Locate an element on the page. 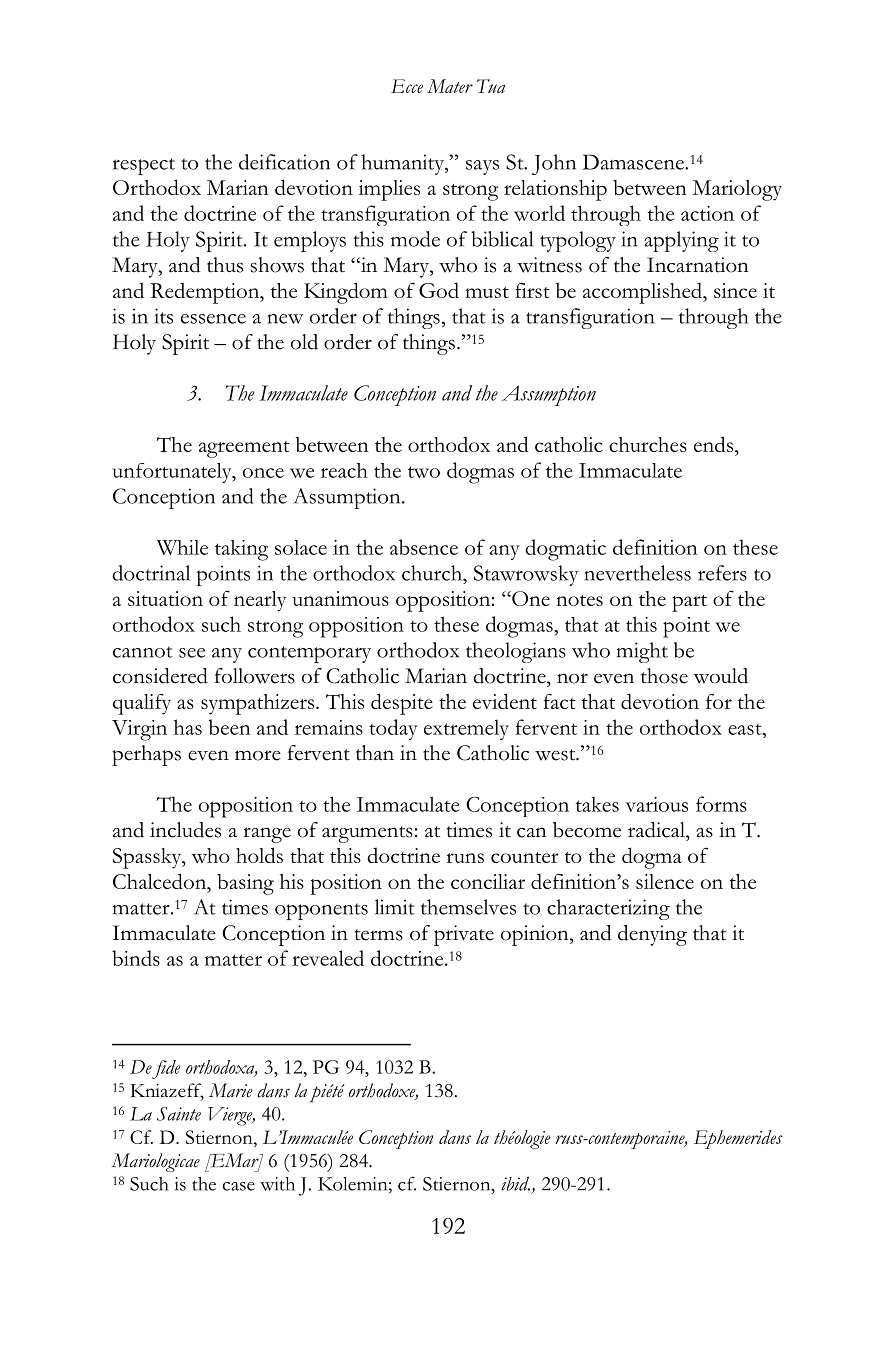 This document has width=896, height=1345. case is located at coordinates (239, 1186).
